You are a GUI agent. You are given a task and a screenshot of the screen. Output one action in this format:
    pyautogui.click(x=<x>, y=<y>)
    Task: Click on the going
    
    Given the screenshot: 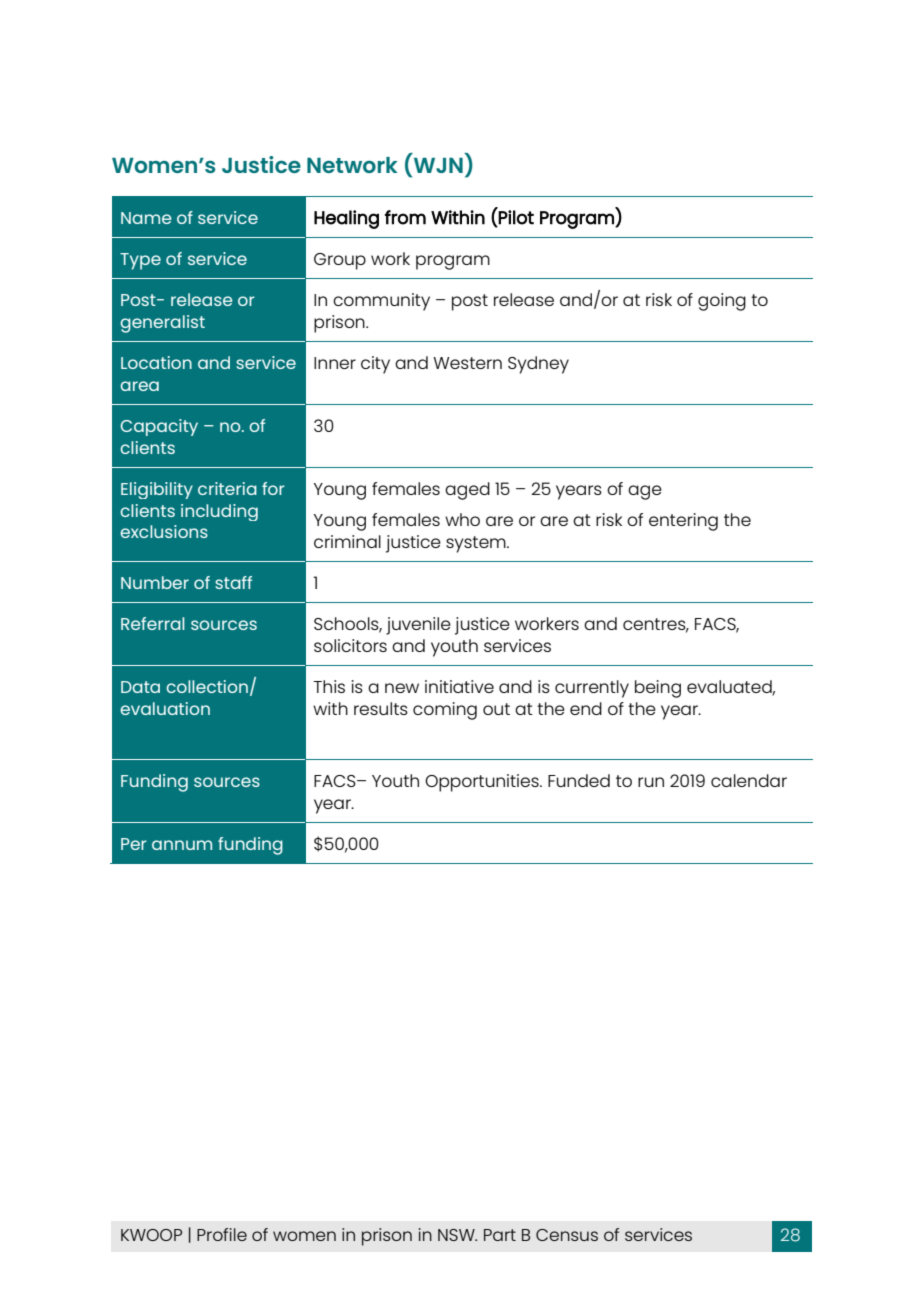 What is the action you would take?
    pyautogui.click(x=722, y=302)
